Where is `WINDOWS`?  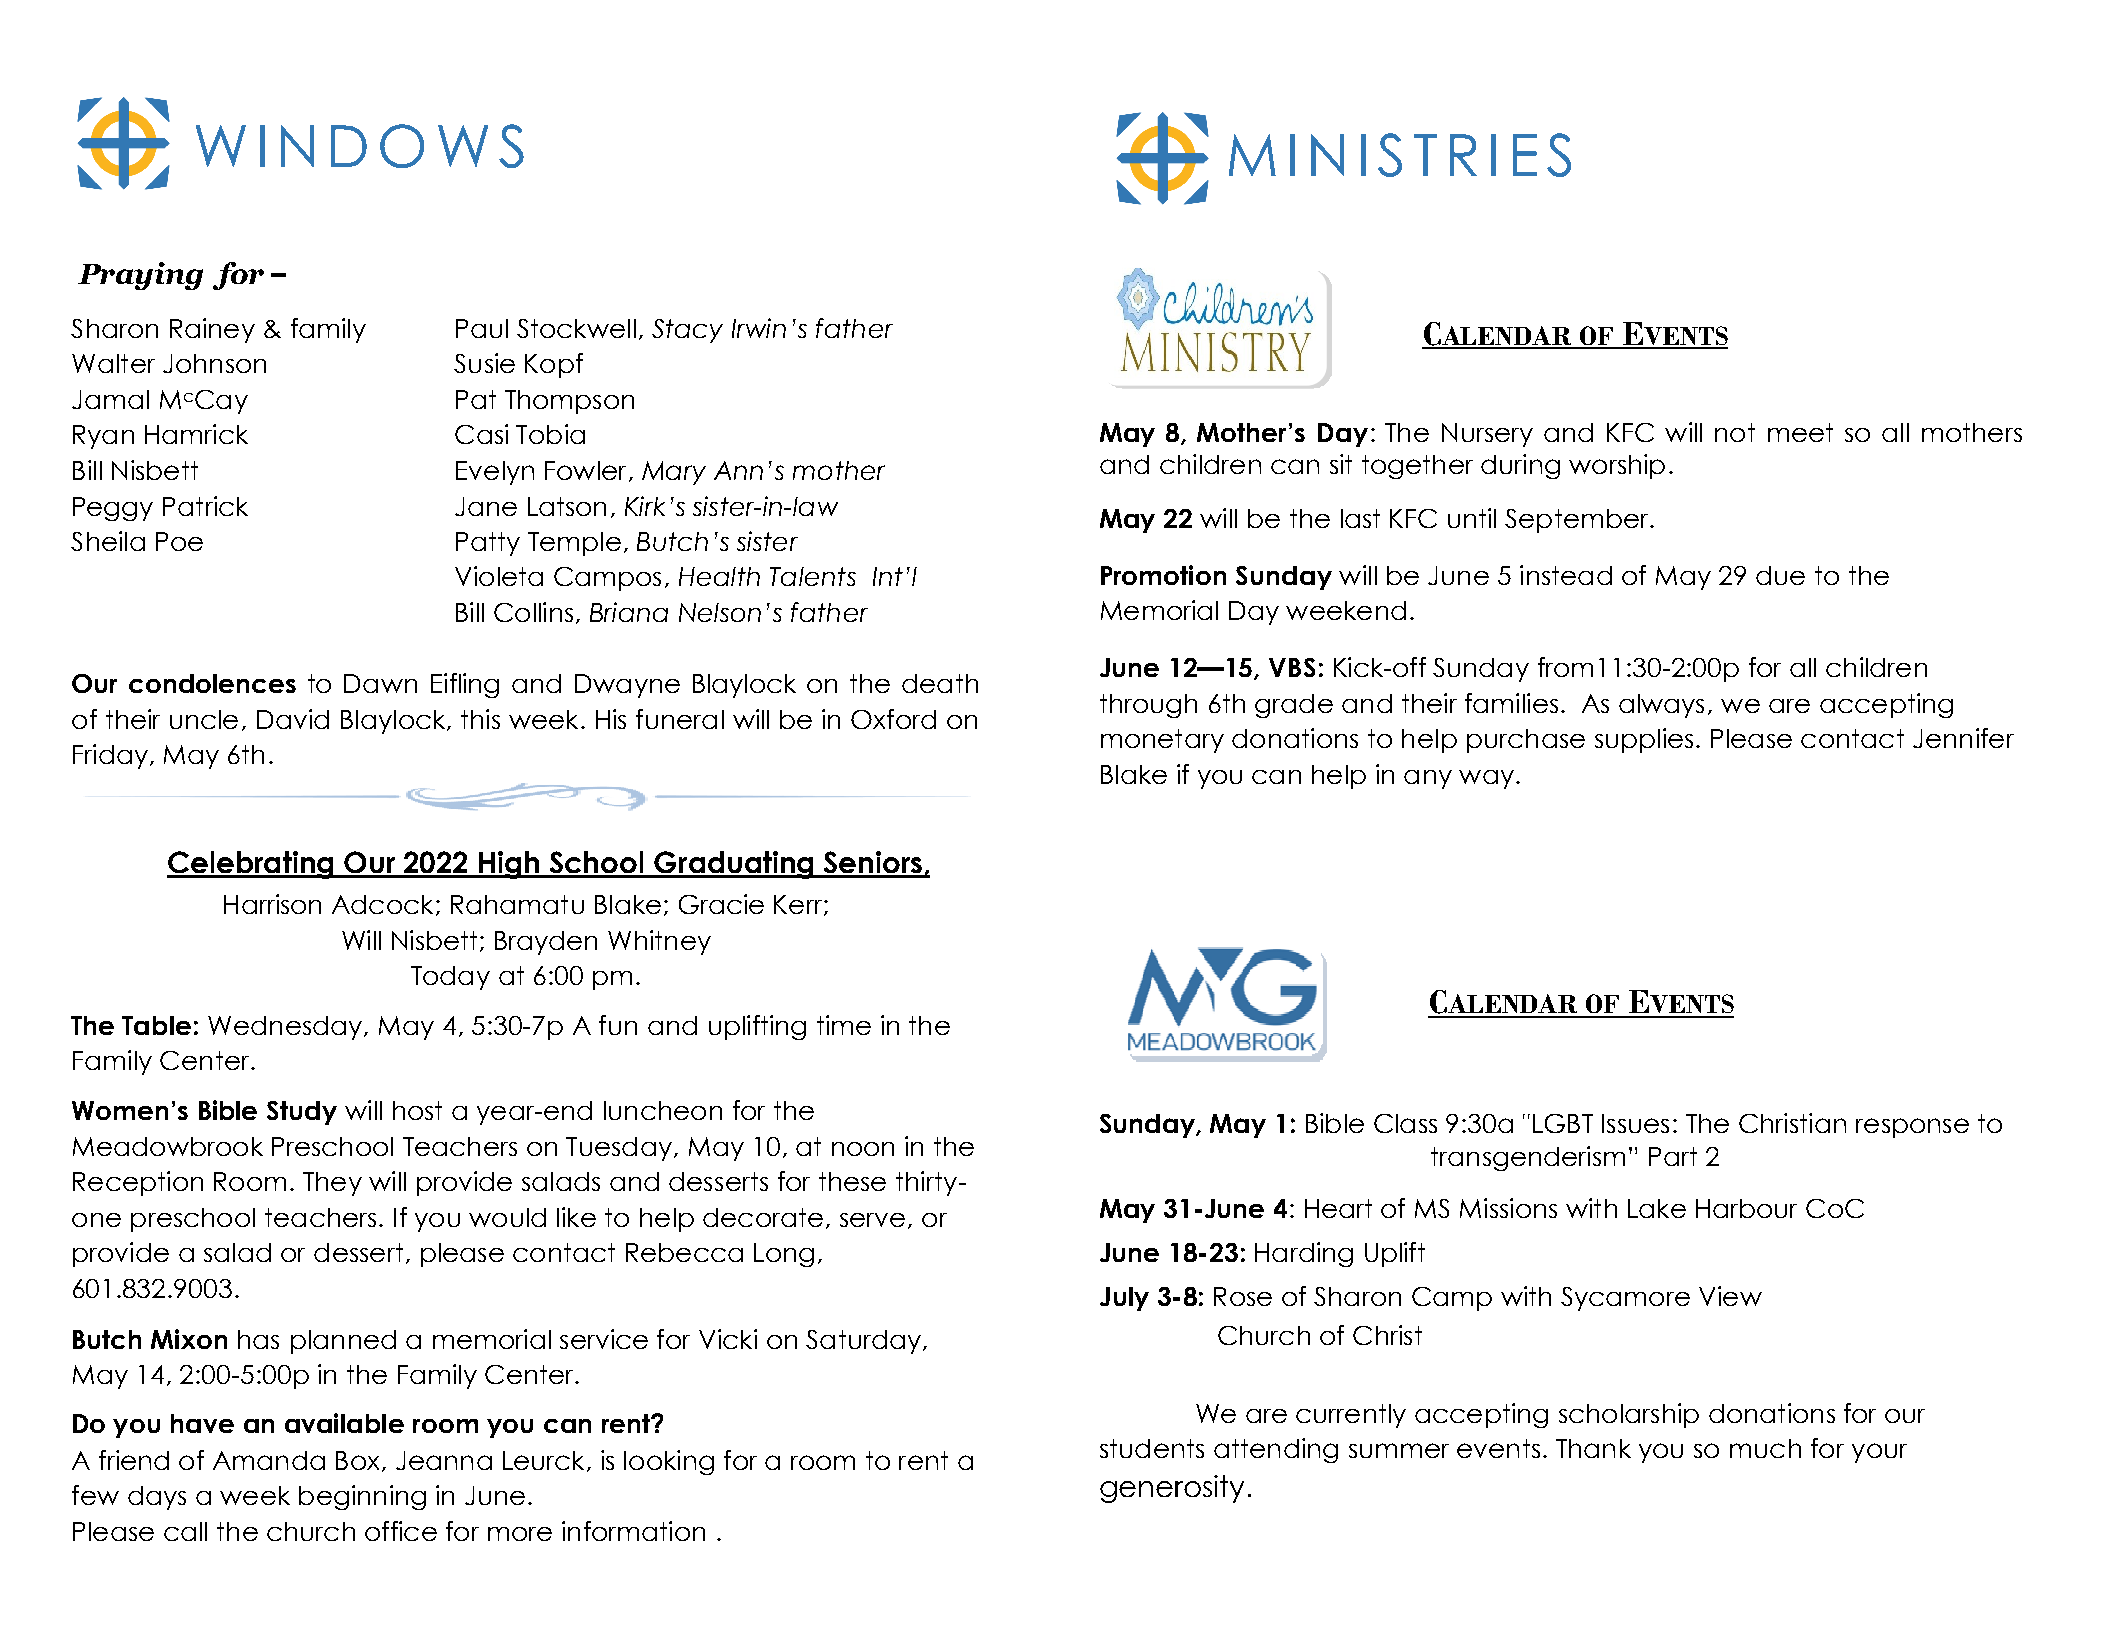 WINDOWS is located at coordinates (360, 146).
